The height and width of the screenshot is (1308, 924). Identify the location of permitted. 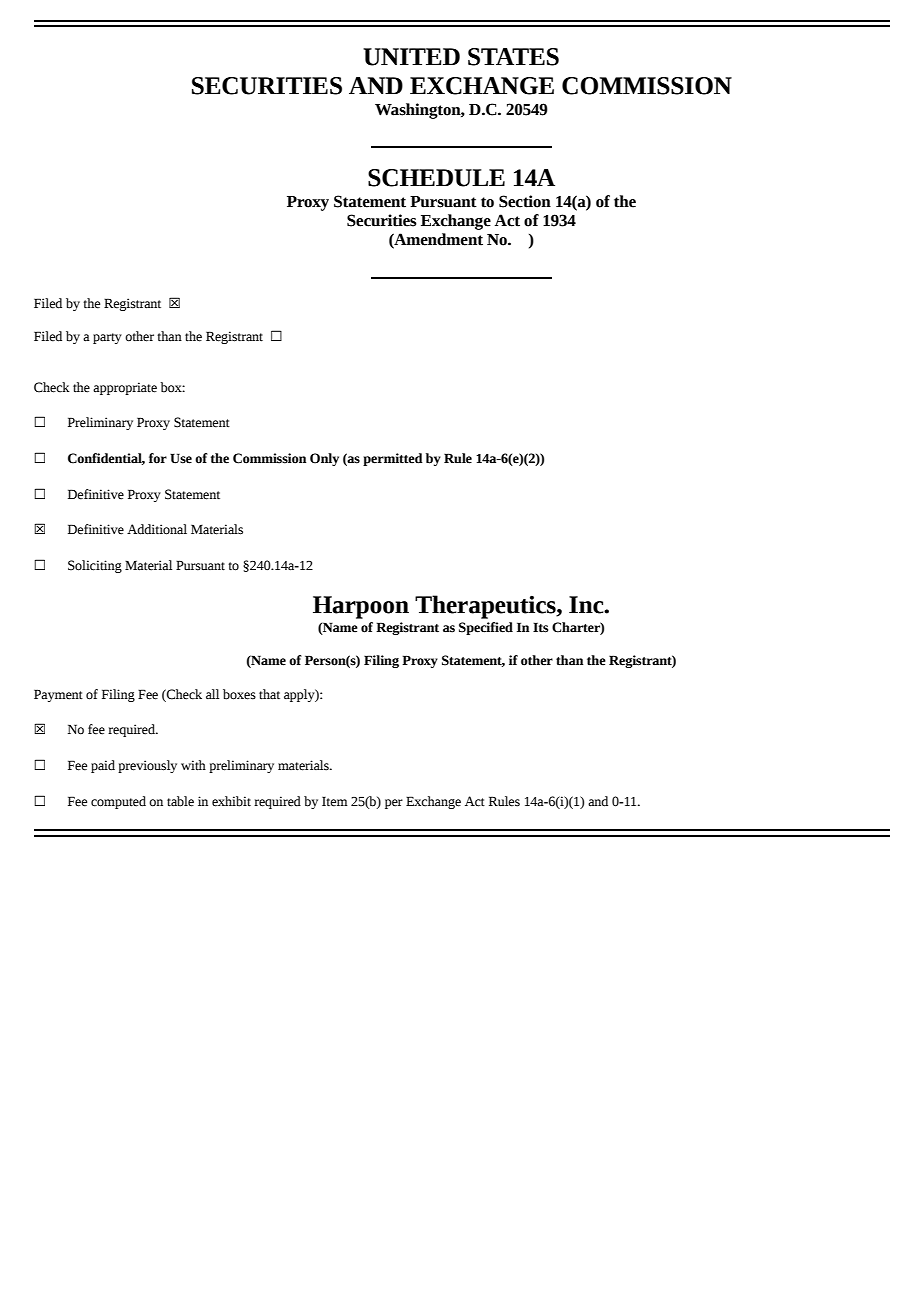
(393, 459).
